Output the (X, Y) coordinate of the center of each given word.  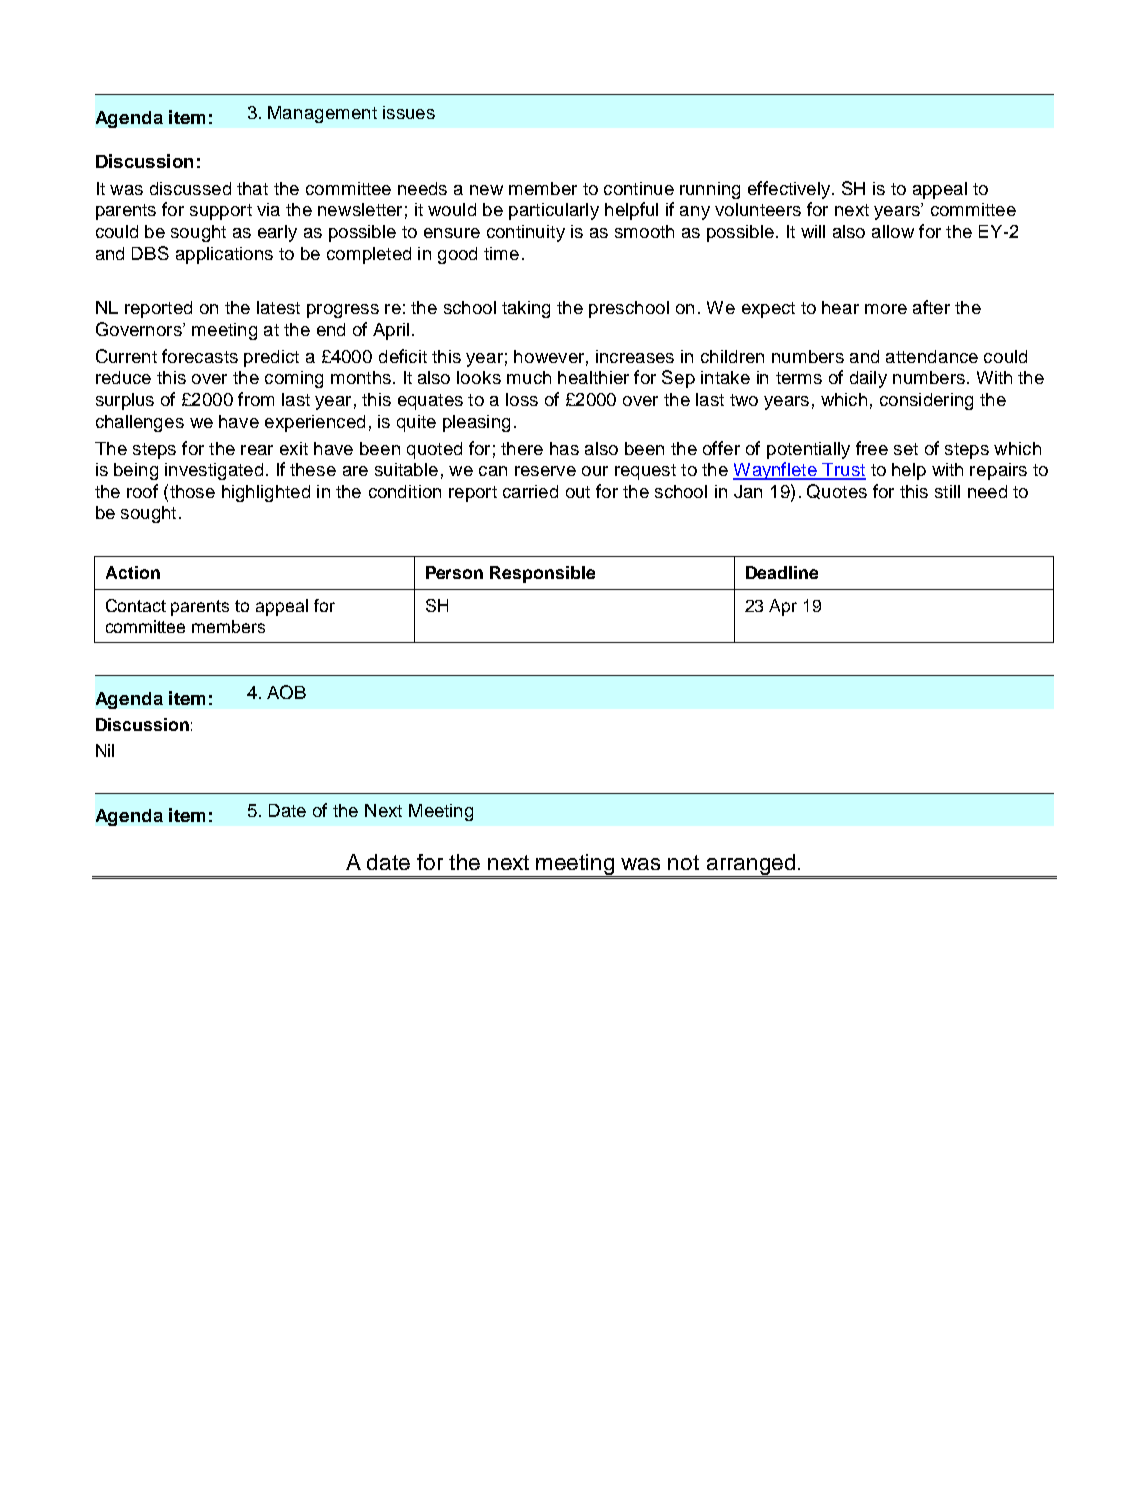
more (886, 309)
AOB (286, 692)
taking (526, 309)
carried (530, 491)
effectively (790, 190)
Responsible (542, 574)
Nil (105, 750)
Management (322, 114)
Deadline (782, 572)
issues (409, 112)
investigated (214, 471)
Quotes (837, 491)
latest (278, 307)
